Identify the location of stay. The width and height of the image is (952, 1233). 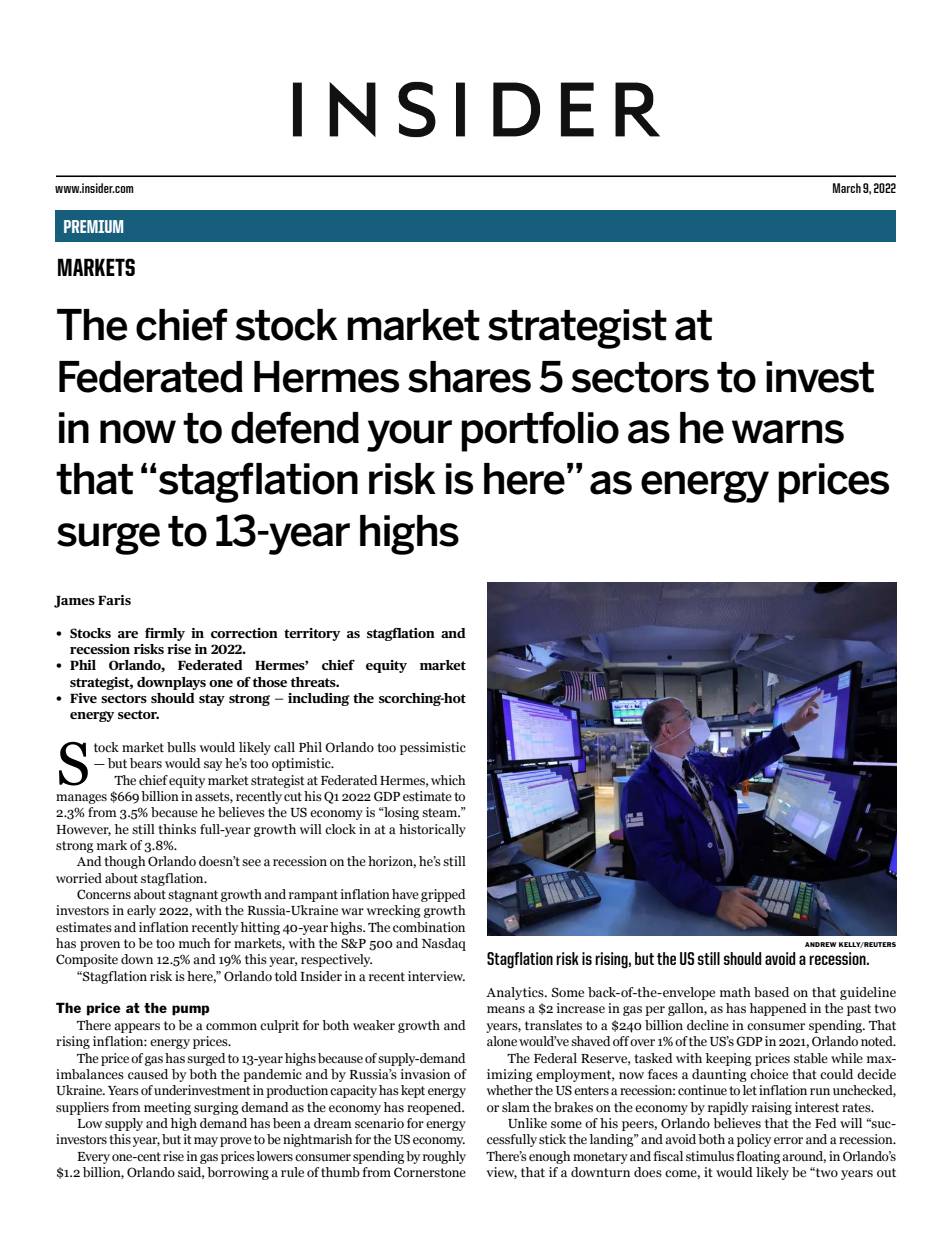
(212, 700).
